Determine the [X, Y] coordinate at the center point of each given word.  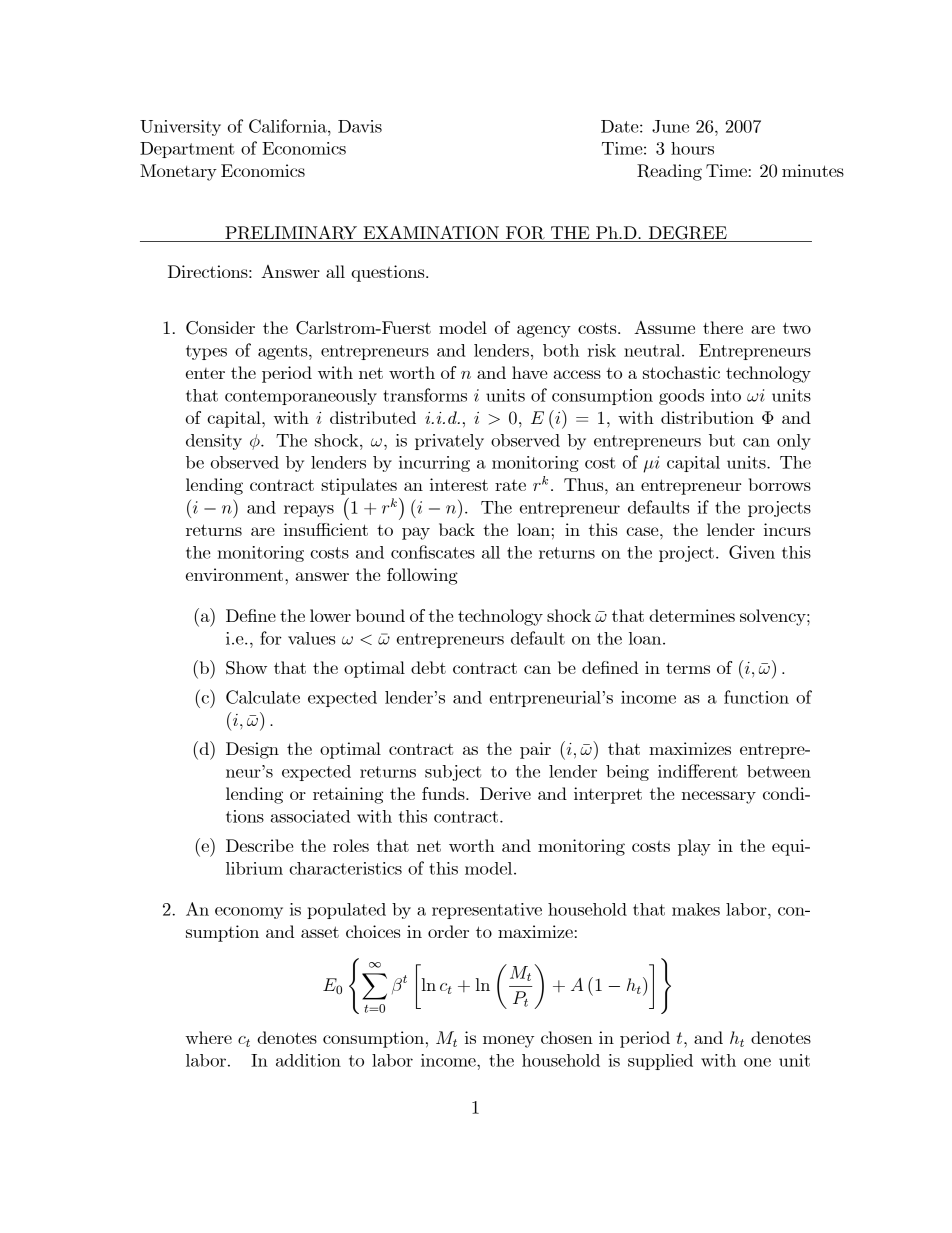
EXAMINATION [431, 233]
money [508, 1041]
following [422, 576]
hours [692, 148]
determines [692, 615]
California [289, 126]
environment [236, 574]
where [208, 1037]
